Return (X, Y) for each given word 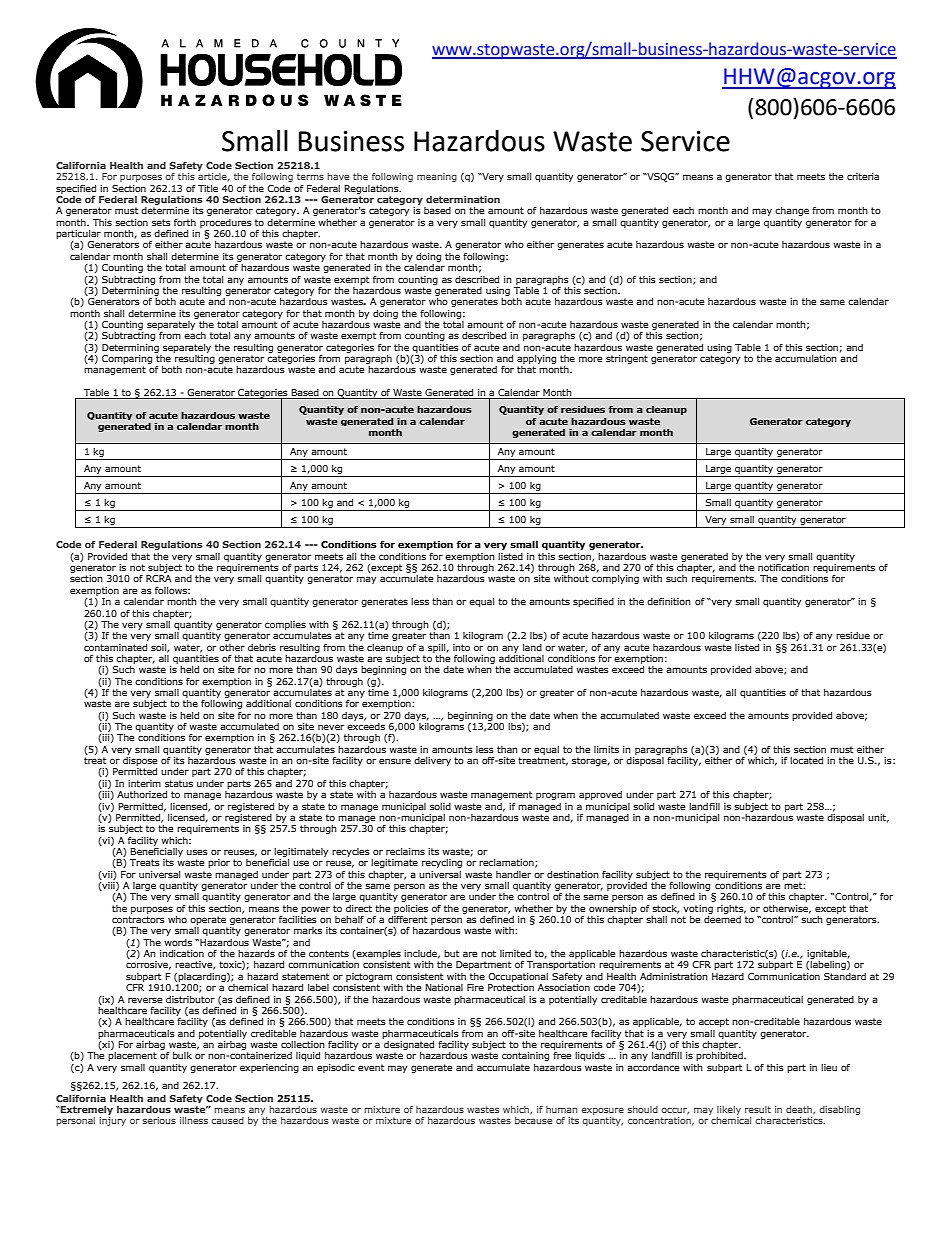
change (792, 211)
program (555, 796)
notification (783, 566)
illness (194, 1120)
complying (615, 579)
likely (729, 1110)
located (806, 760)
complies (285, 625)
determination (463, 199)
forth (185, 222)
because (533, 1120)
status (179, 783)
